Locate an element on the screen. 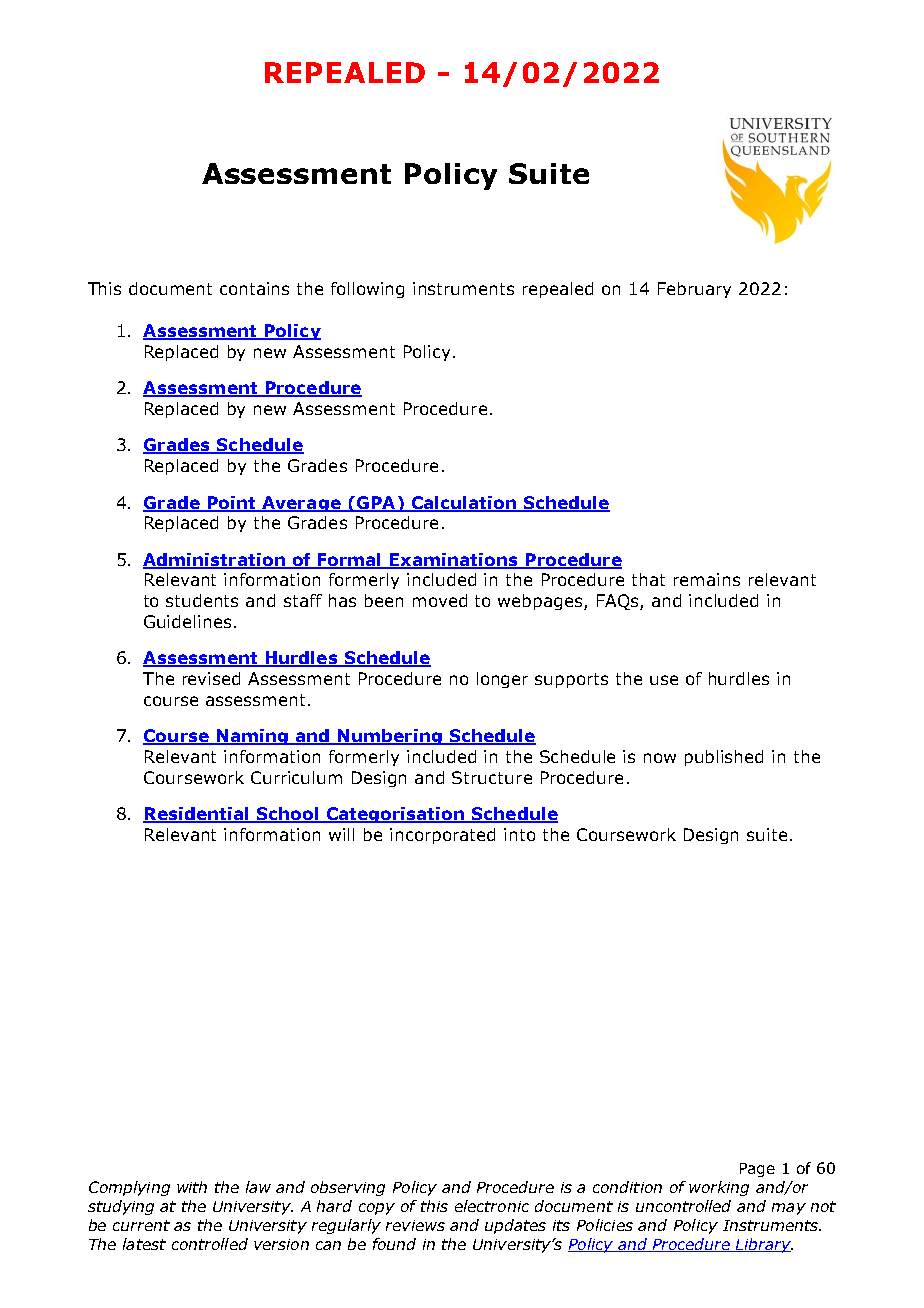 This screenshot has height=1308, width=924. with is located at coordinates (192, 1187).
